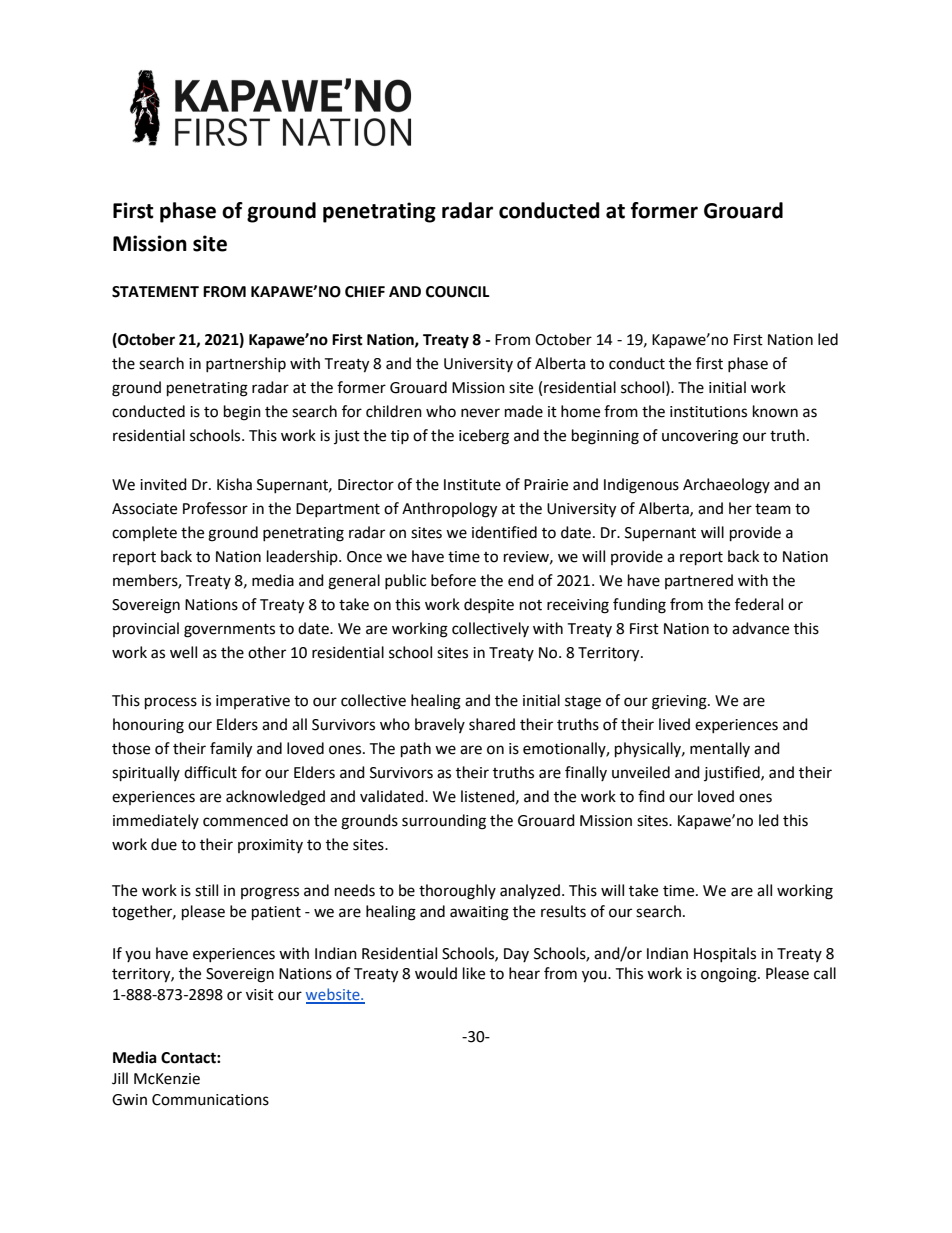 The image size is (952, 1233). I want to click on Communications, so click(210, 1100).
